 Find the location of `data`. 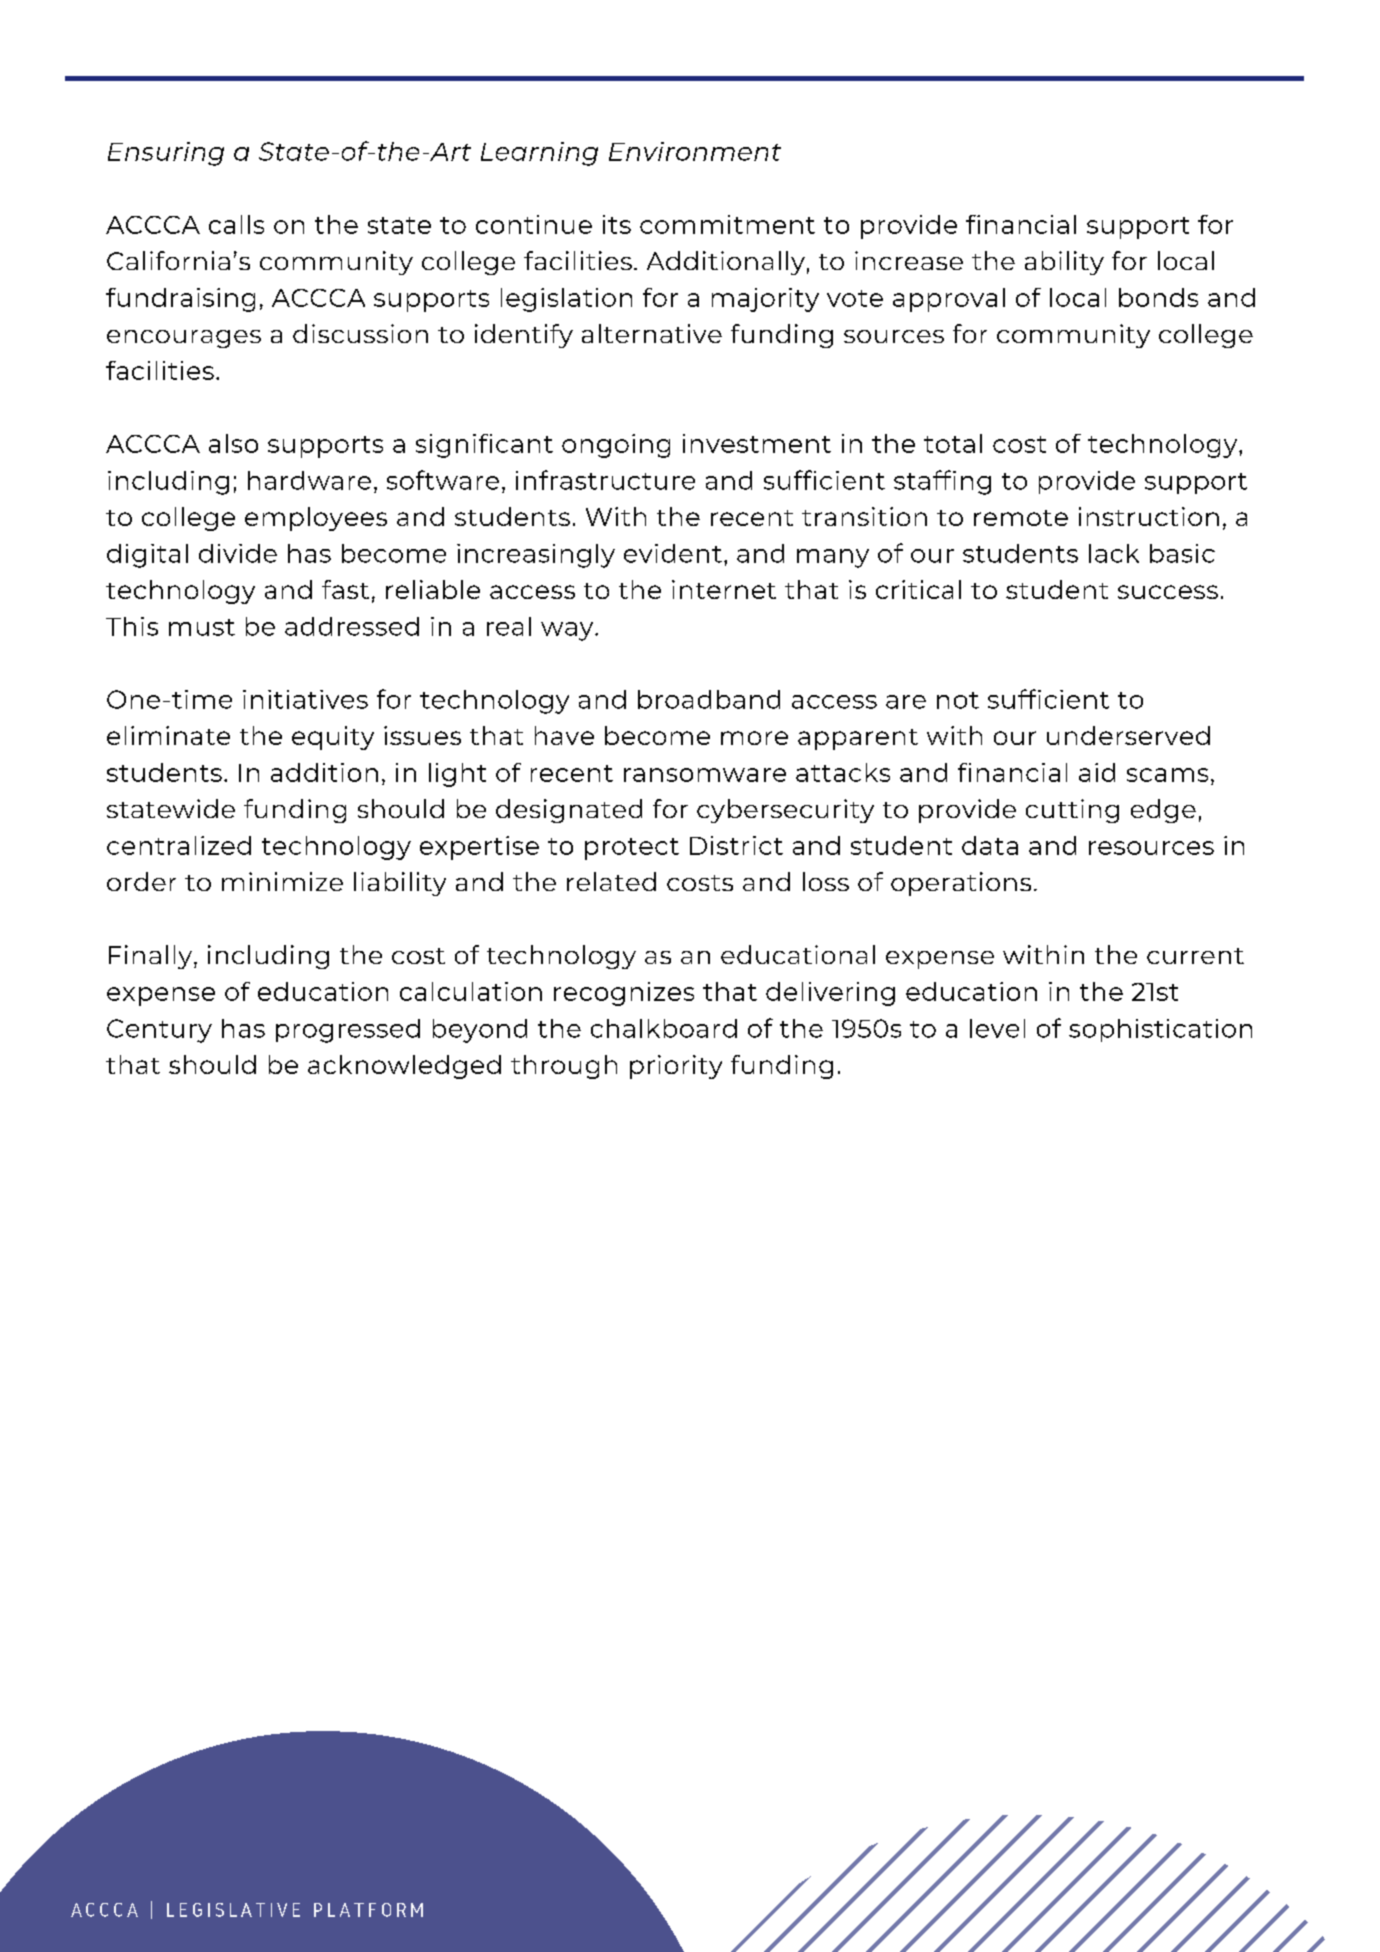

data is located at coordinates (990, 845).
